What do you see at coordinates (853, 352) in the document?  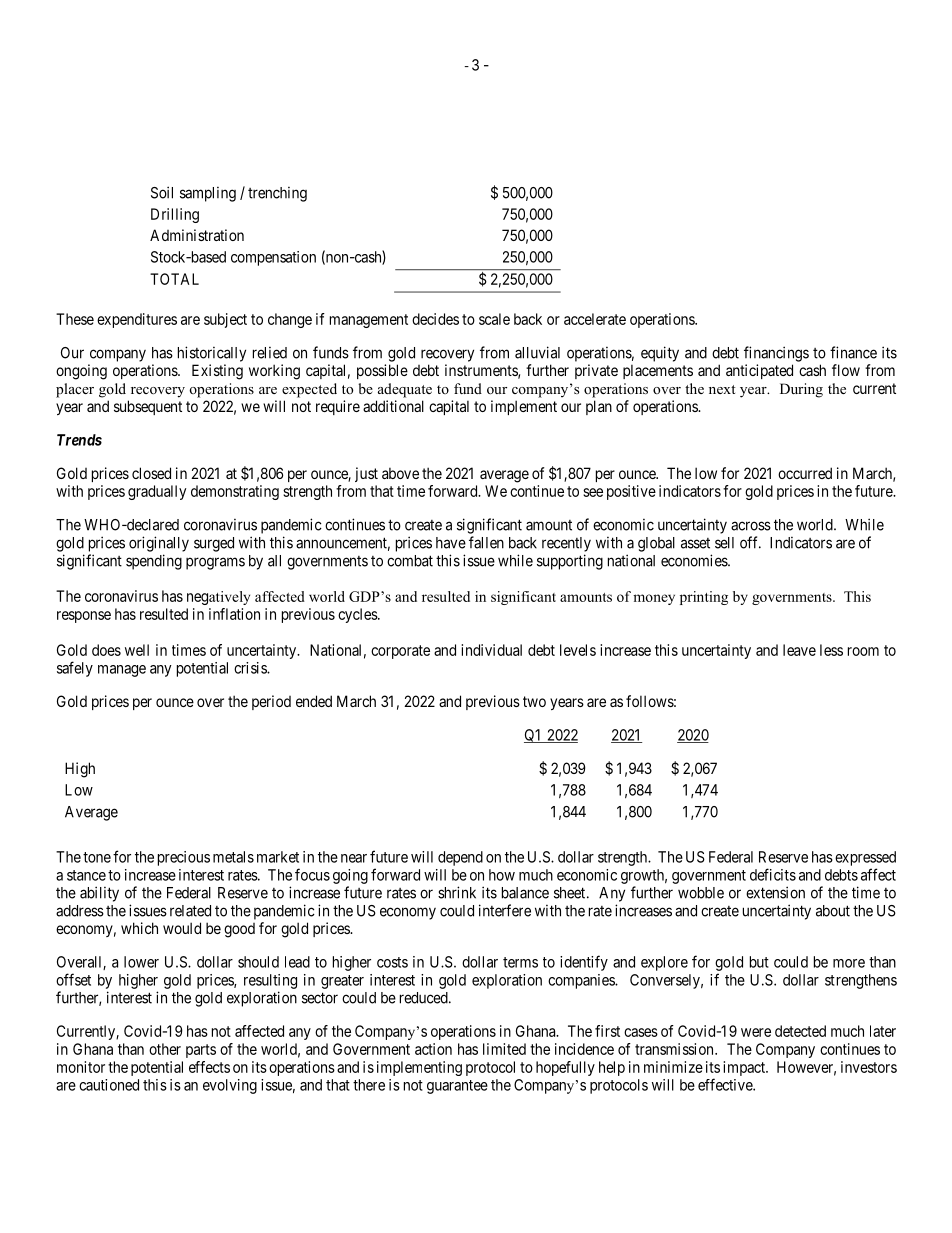 I see `finance` at bounding box center [853, 352].
